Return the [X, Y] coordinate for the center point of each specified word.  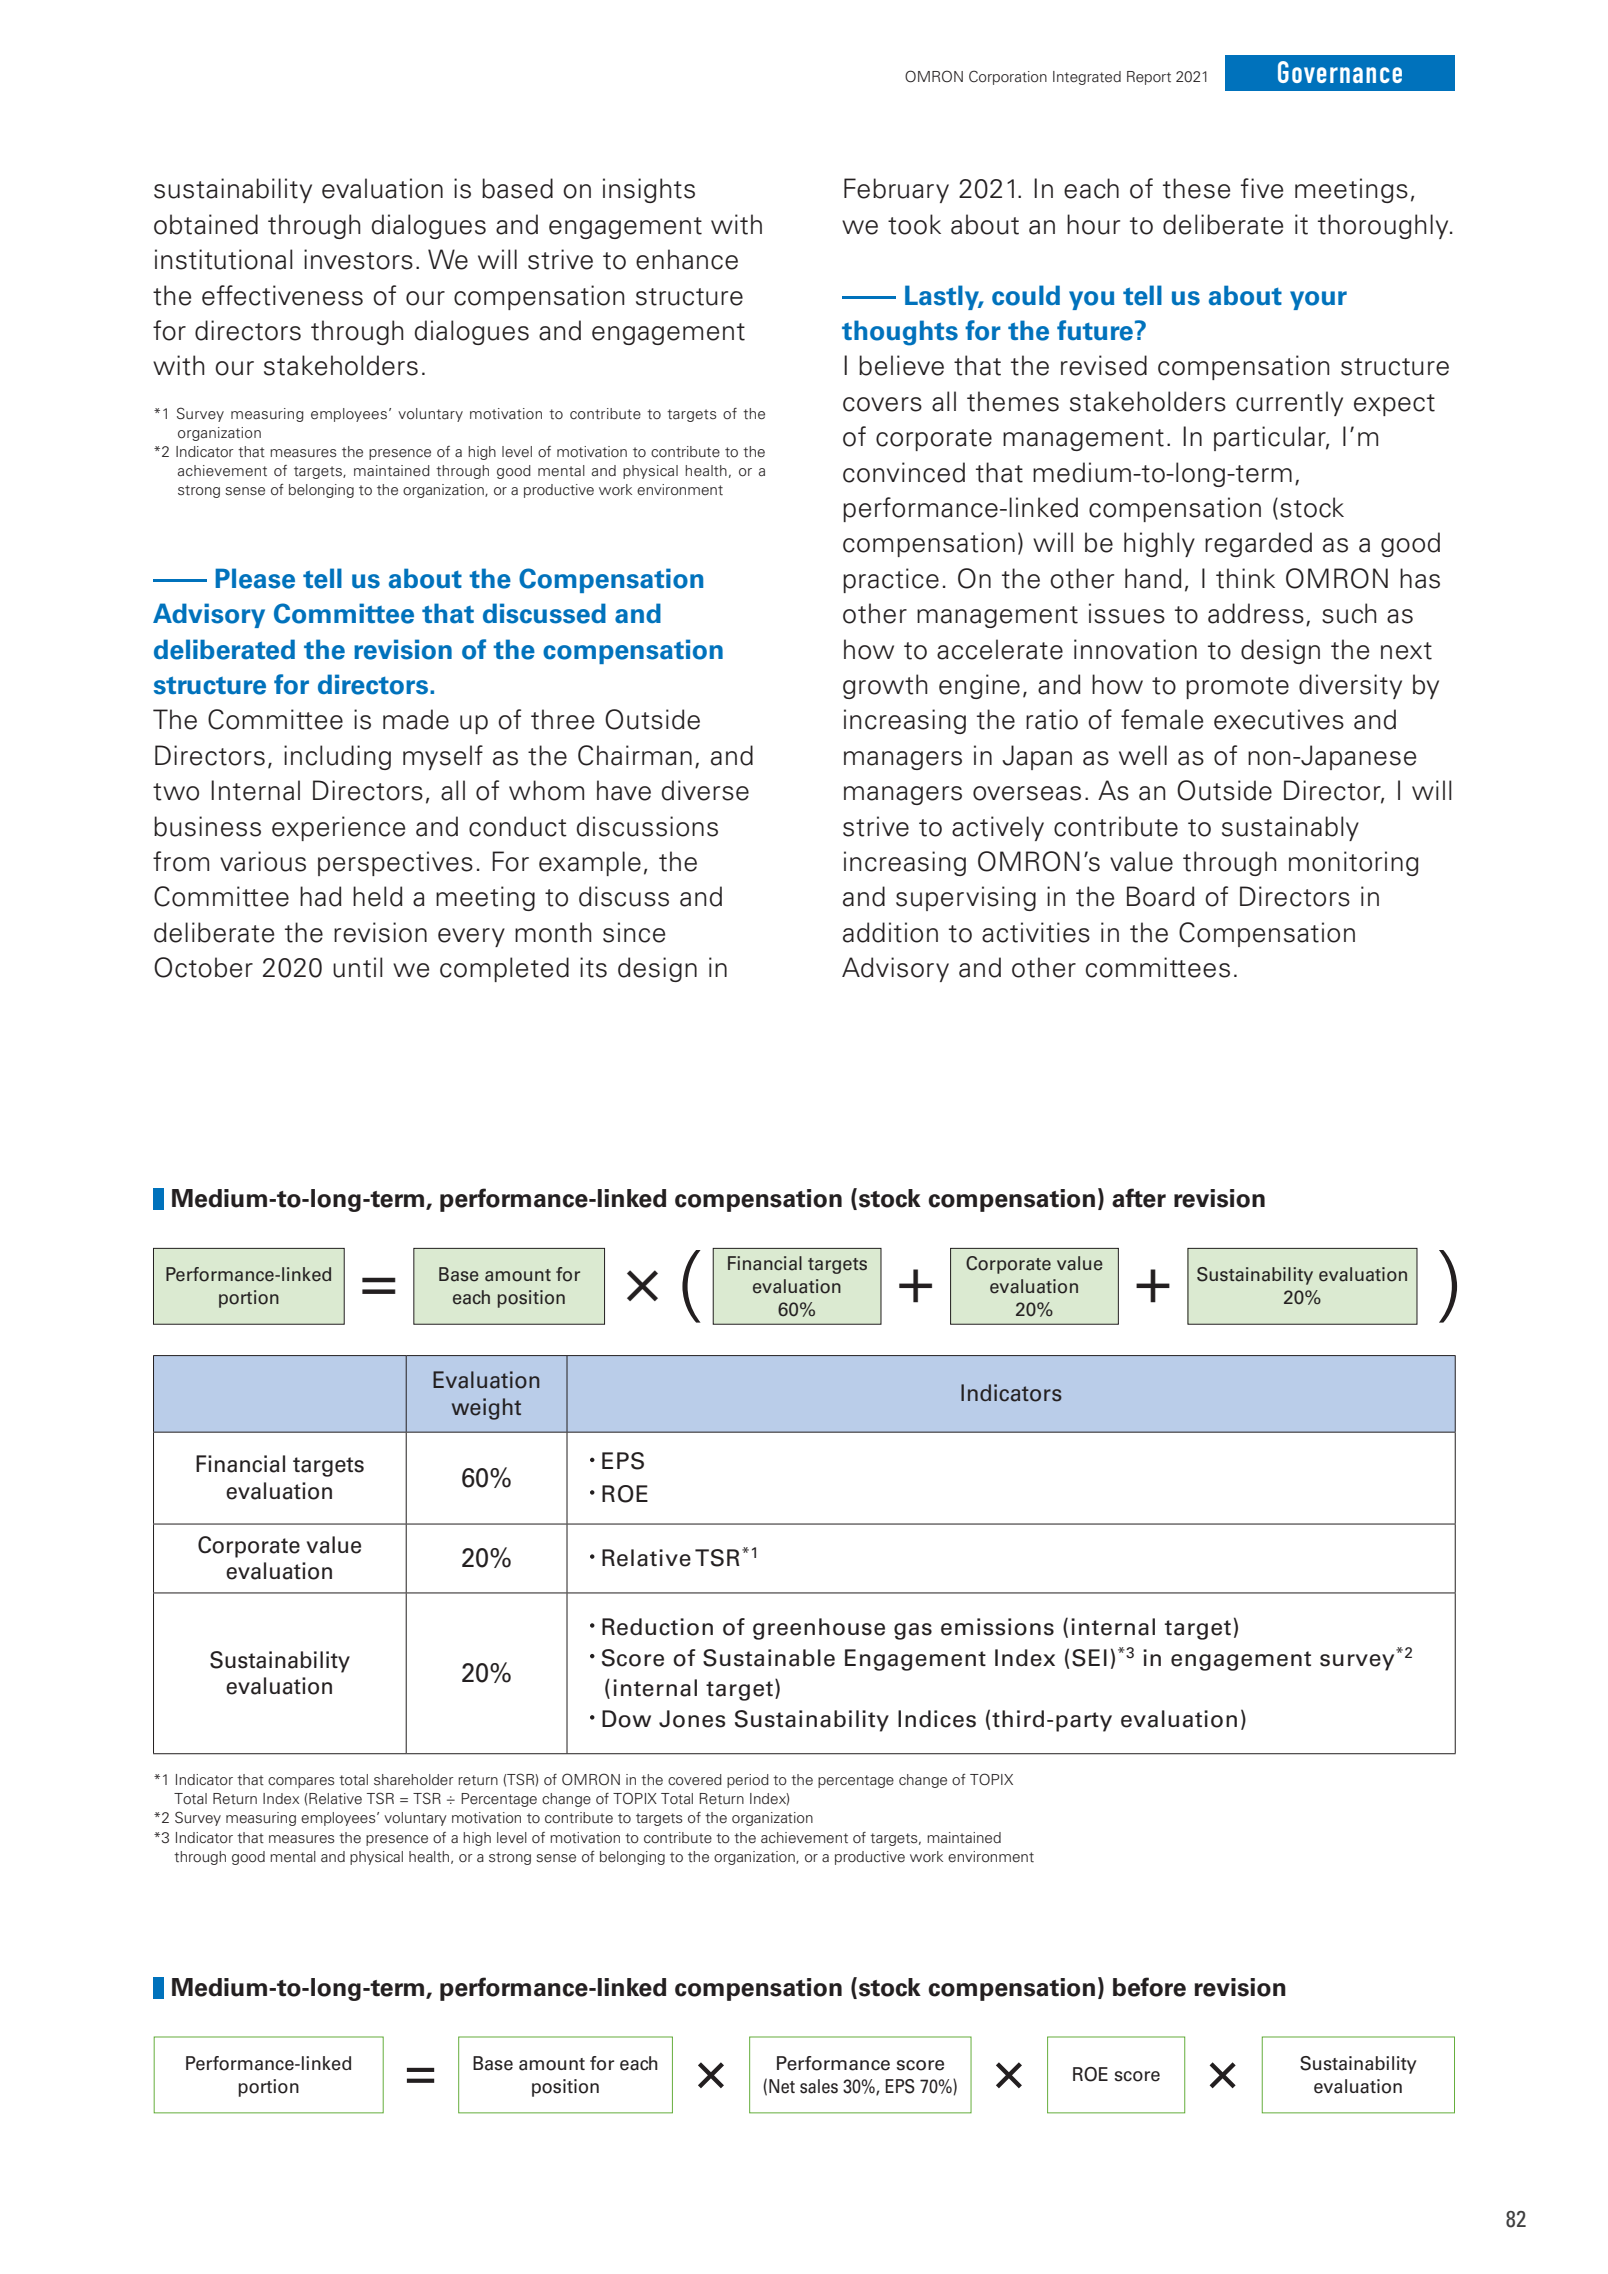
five [1262, 188]
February [896, 190]
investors [358, 259]
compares [301, 1782]
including [337, 757]
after [1139, 1198]
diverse [705, 790]
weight [486, 1409]
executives [1279, 719]
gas [913, 1631]
